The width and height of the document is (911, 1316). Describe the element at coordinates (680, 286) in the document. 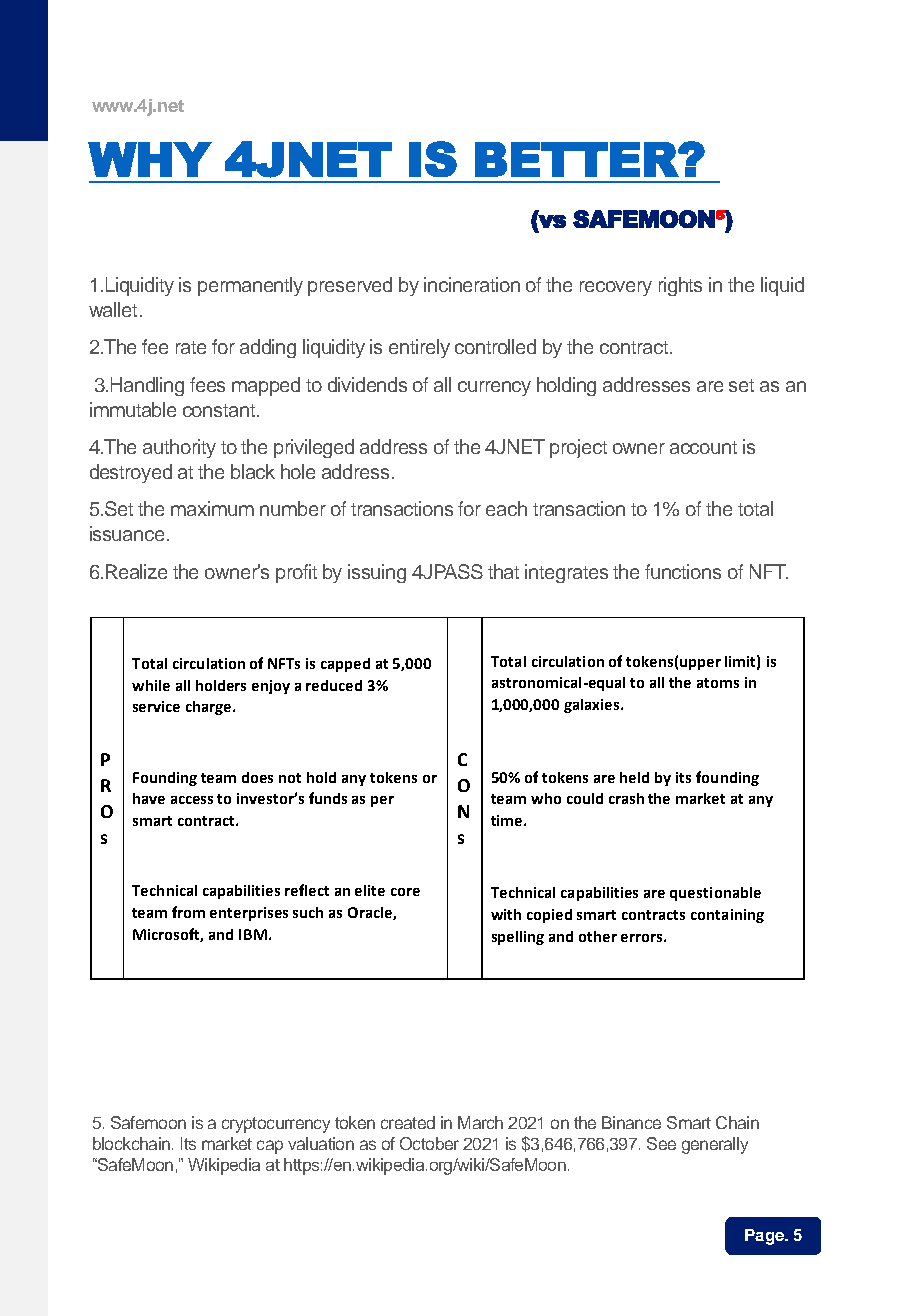

I see `rights` at that location.
